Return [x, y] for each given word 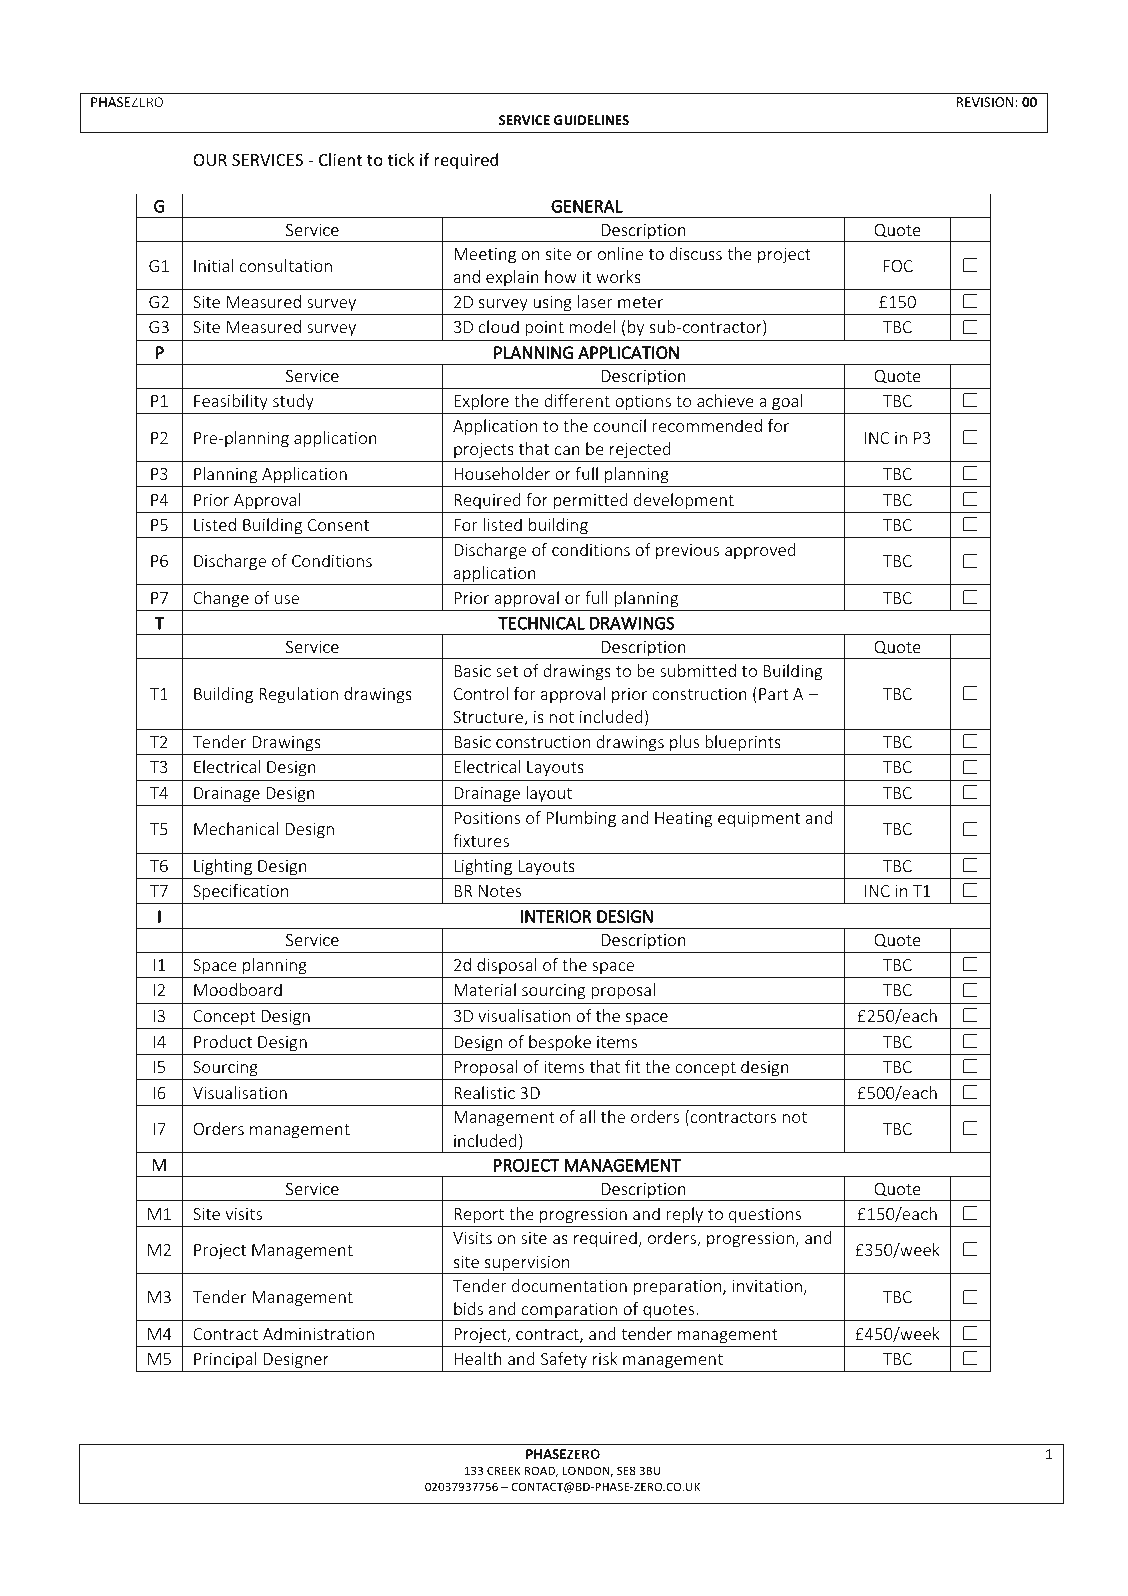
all [587, 1116]
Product [223, 1041]
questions [765, 1216]
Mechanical [236, 828]
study [293, 402]
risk [605, 1358]
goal [787, 402]
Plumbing [581, 819]
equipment [759, 820]
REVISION [985, 102]
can [567, 450]
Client [340, 159]
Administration [318, 1333]
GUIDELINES [591, 120]
